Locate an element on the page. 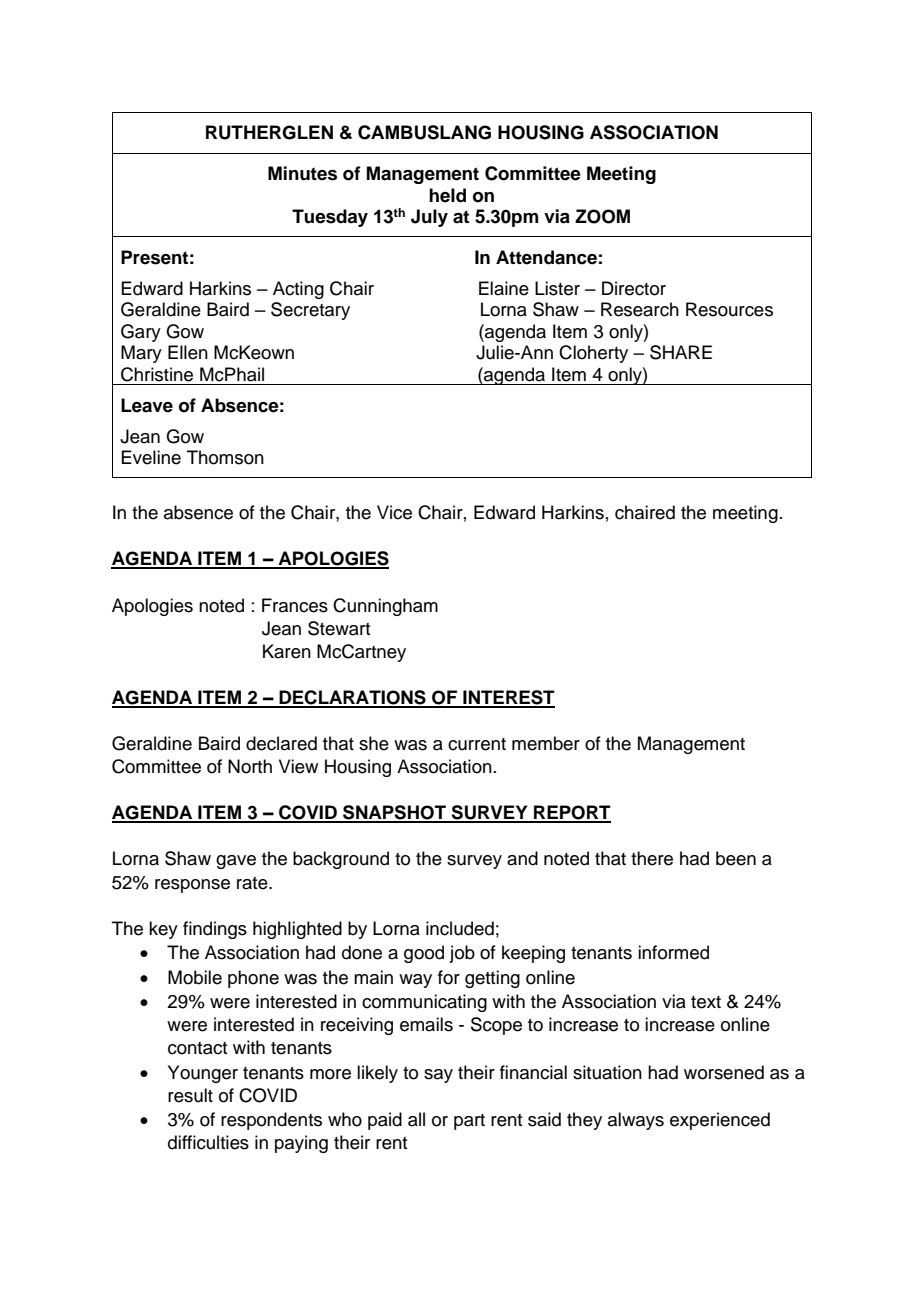 The image size is (924, 1308). member is located at coordinates (546, 743).
